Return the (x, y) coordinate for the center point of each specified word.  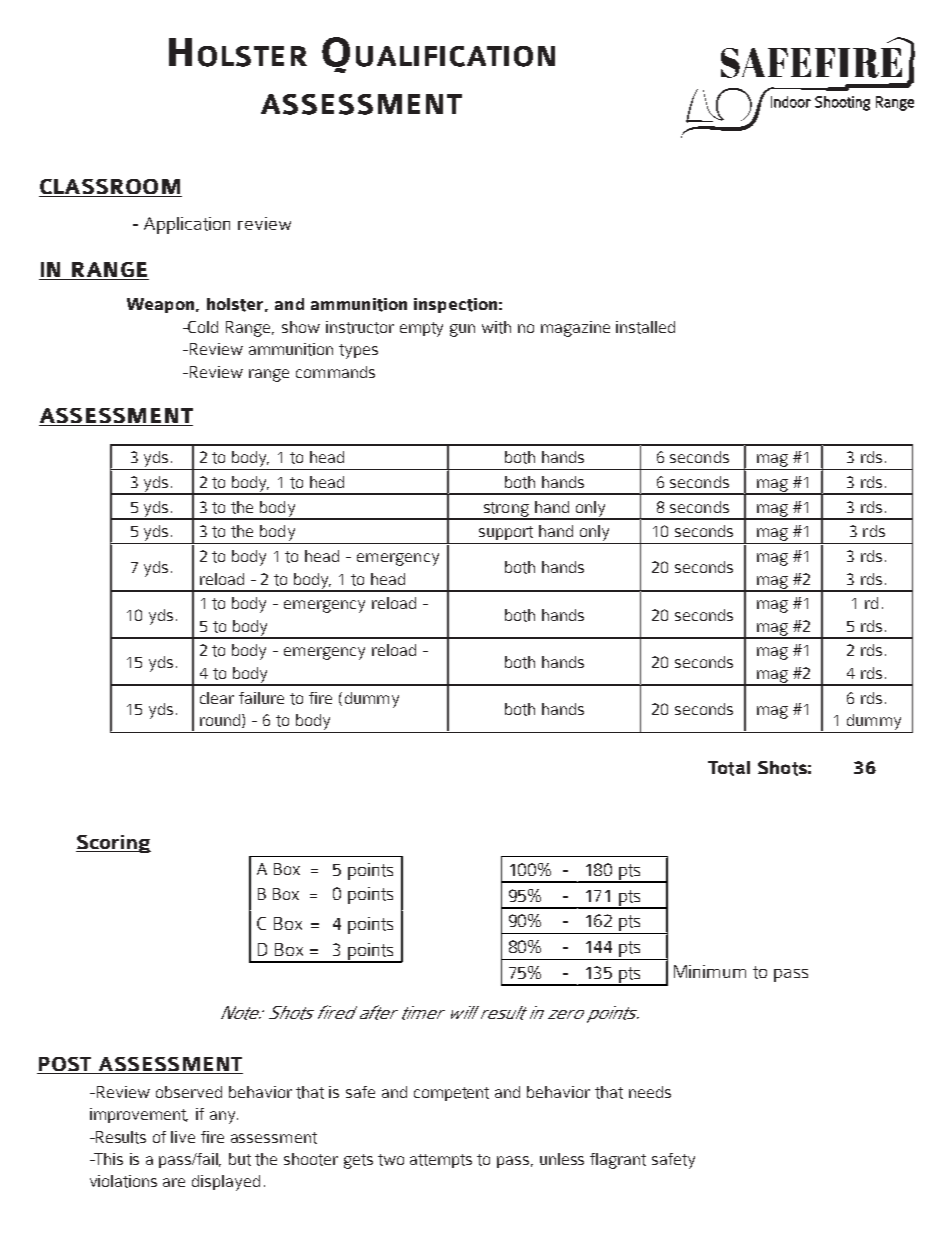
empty (421, 329)
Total (729, 768)
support (506, 533)
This (108, 1159)
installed (645, 327)
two (391, 1160)
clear (217, 698)
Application (187, 225)
